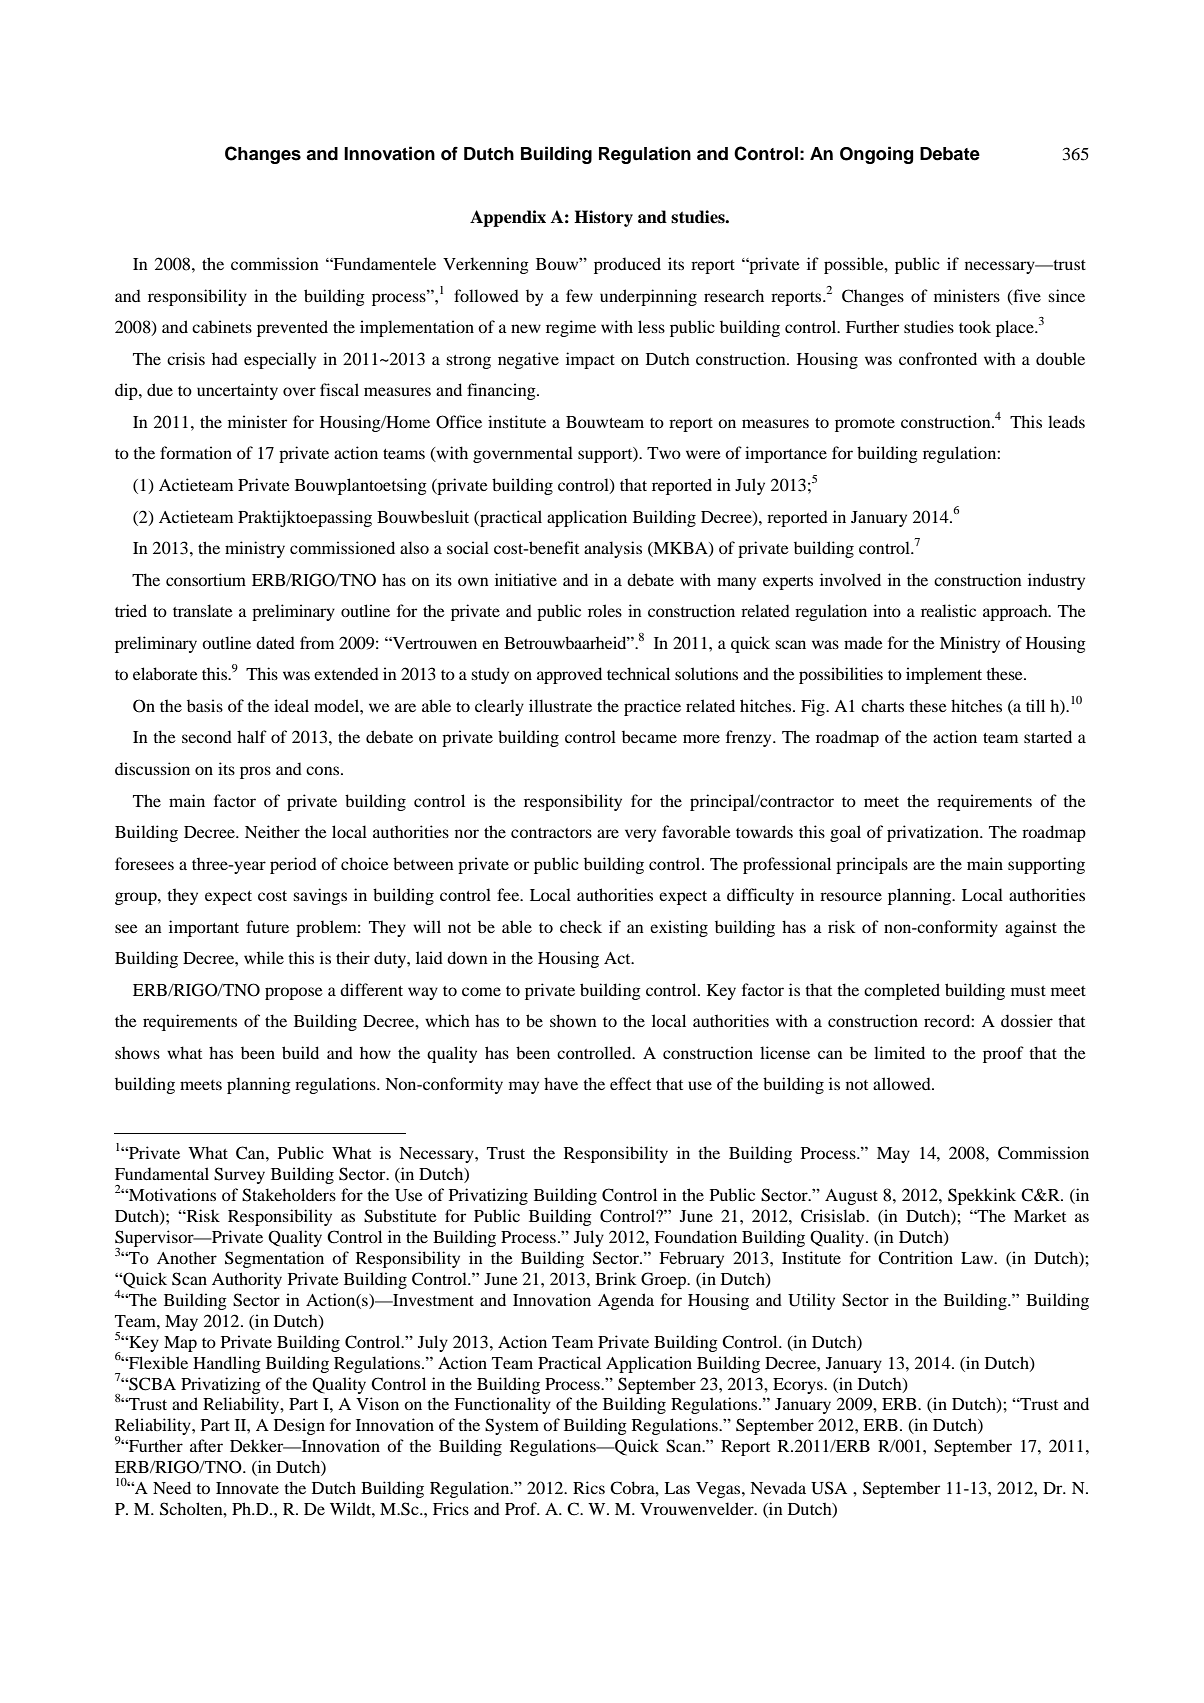 Image resolution: width=1204 pixels, height=1703 pixels. Describe the element at coordinates (206, 1445) in the screenshot. I see `after` at that location.
